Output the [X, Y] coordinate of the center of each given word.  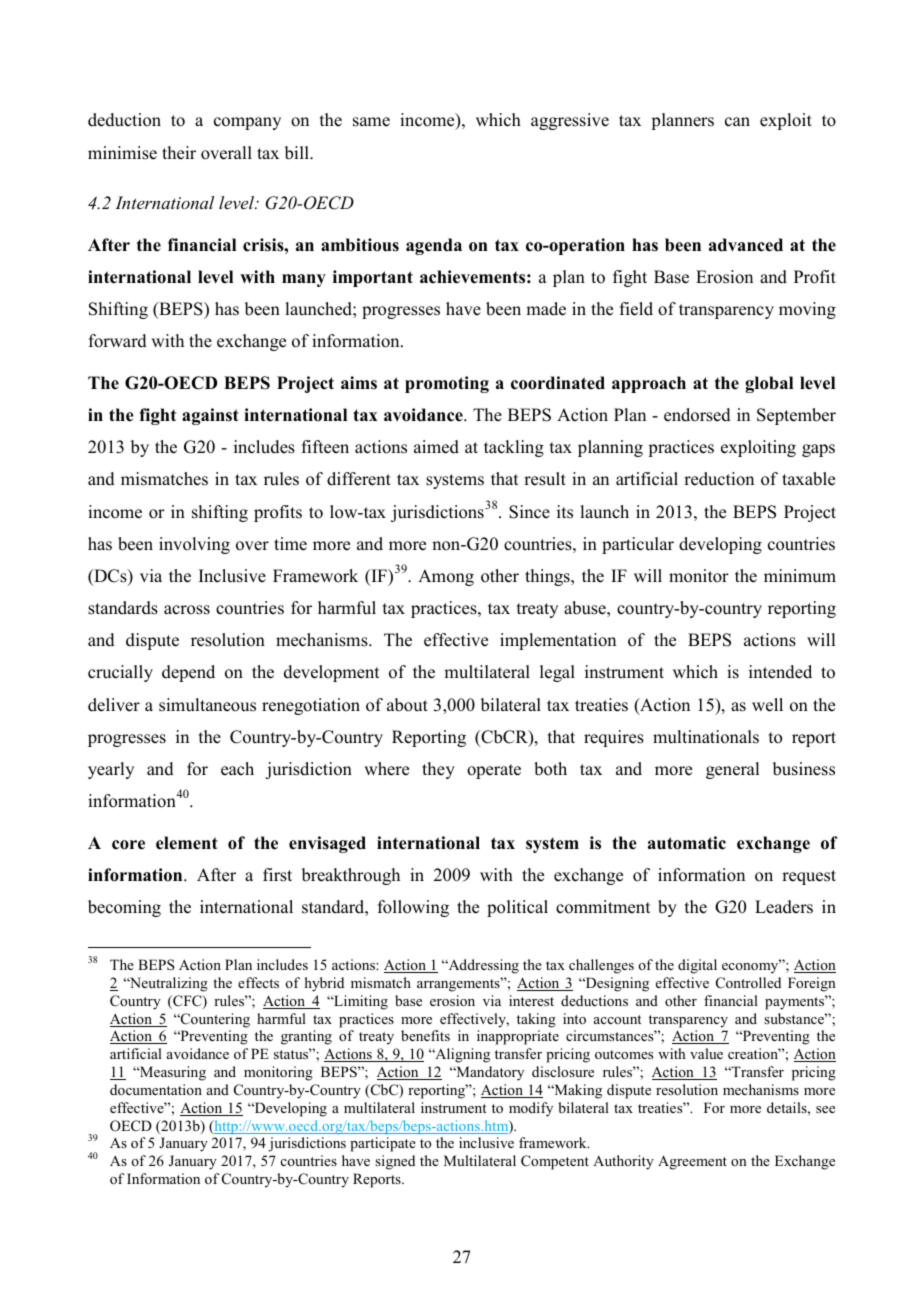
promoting [447, 384]
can [737, 122]
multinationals [706, 737]
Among [446, 577]
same [371, 122]
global [769, 384]
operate [494, 771]
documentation [156, 1089]
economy [751, 967]
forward [118, 341]
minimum [800, 576]
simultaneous [207, 705]
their [179, 153]
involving [194, 545]
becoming [124, 908]
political [517, 908]
